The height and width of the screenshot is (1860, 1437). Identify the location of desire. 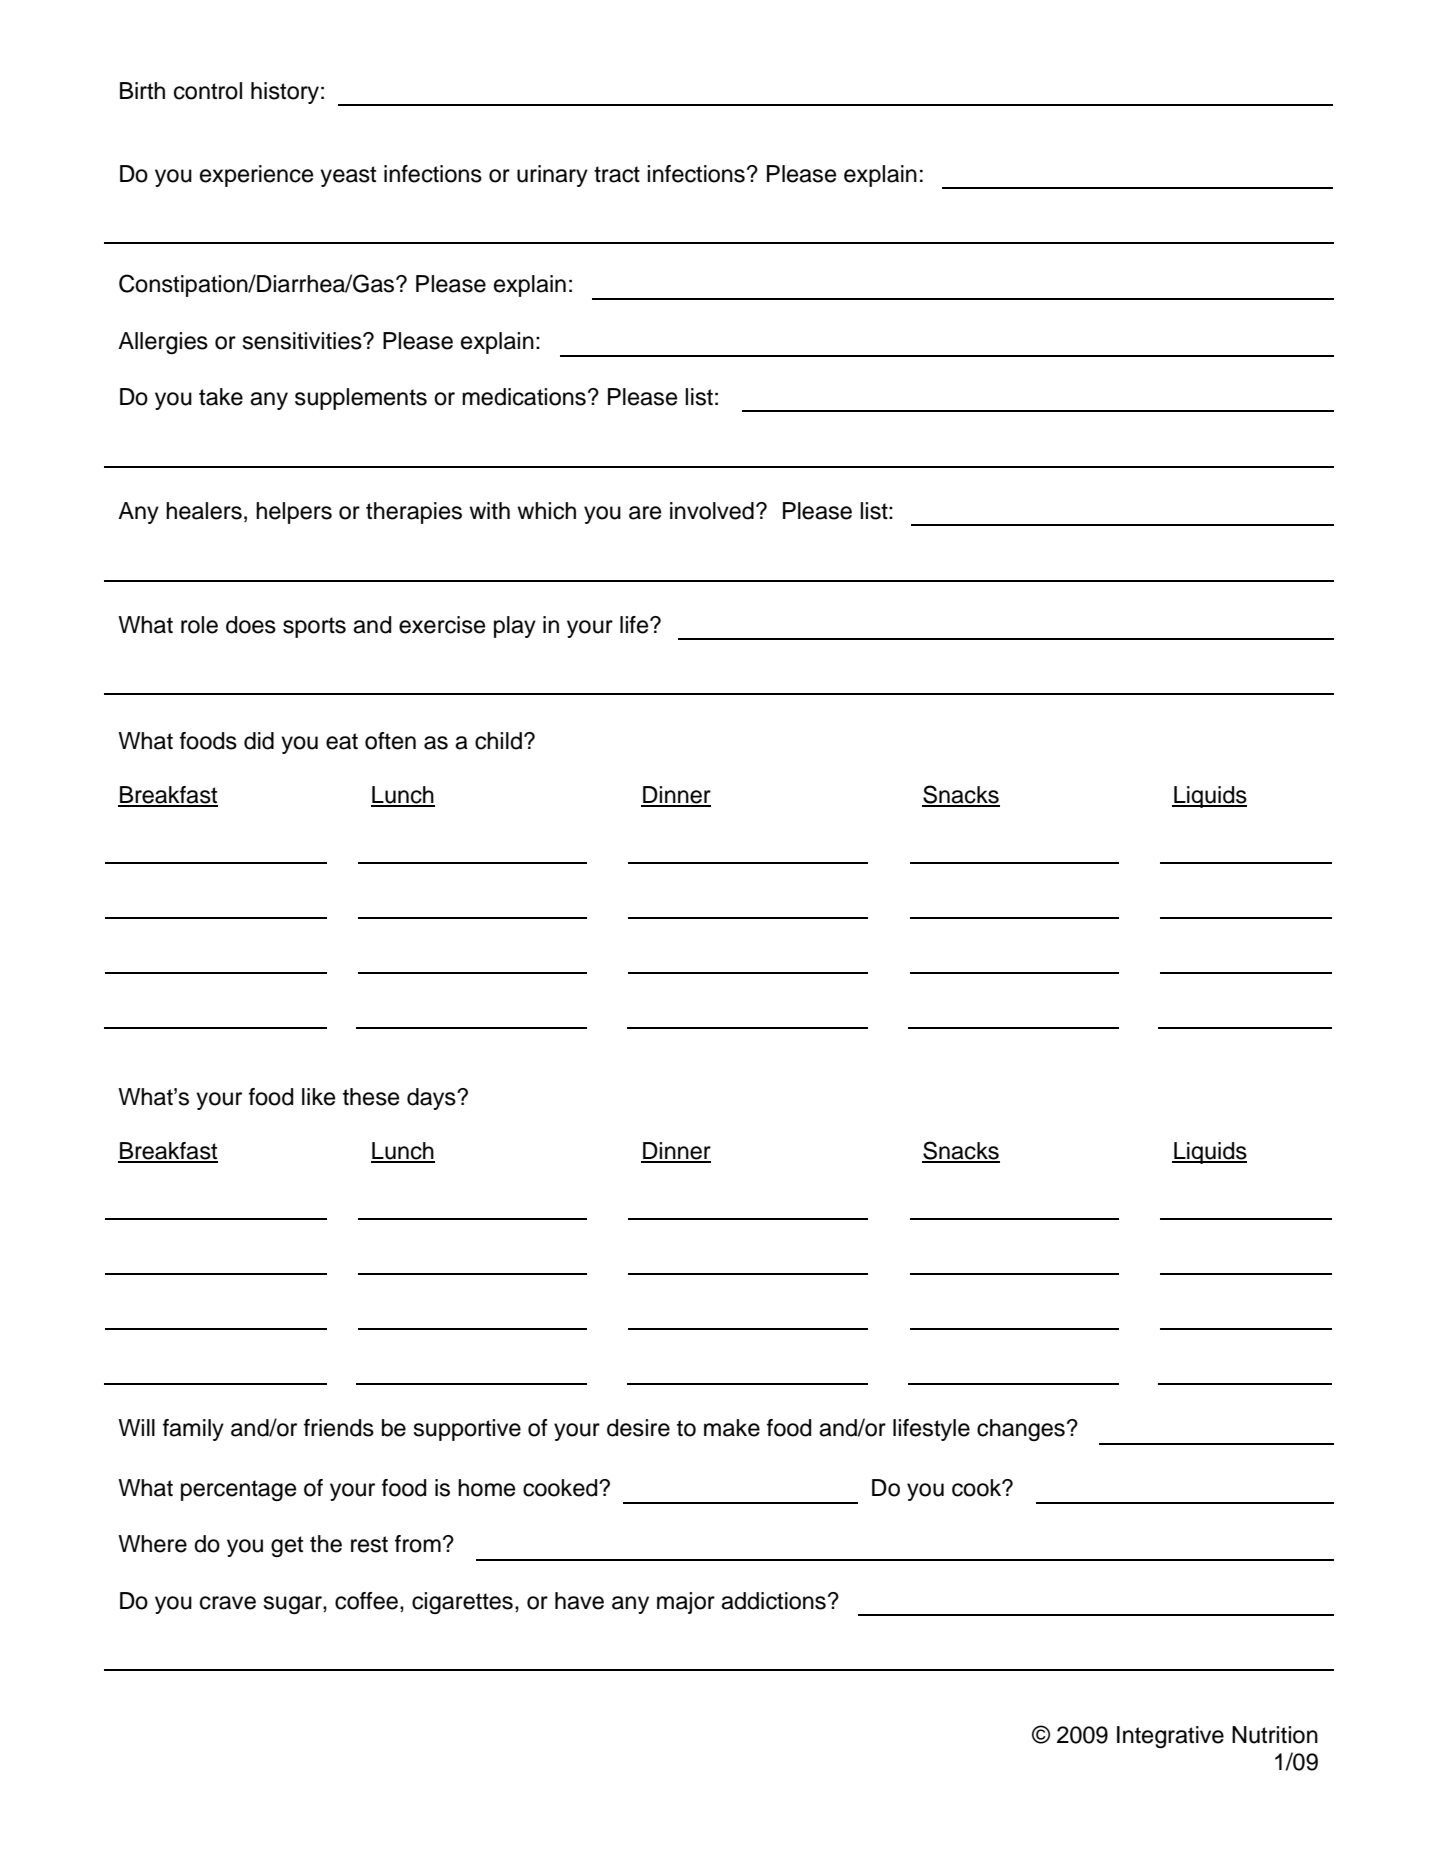
(638, 1428).
